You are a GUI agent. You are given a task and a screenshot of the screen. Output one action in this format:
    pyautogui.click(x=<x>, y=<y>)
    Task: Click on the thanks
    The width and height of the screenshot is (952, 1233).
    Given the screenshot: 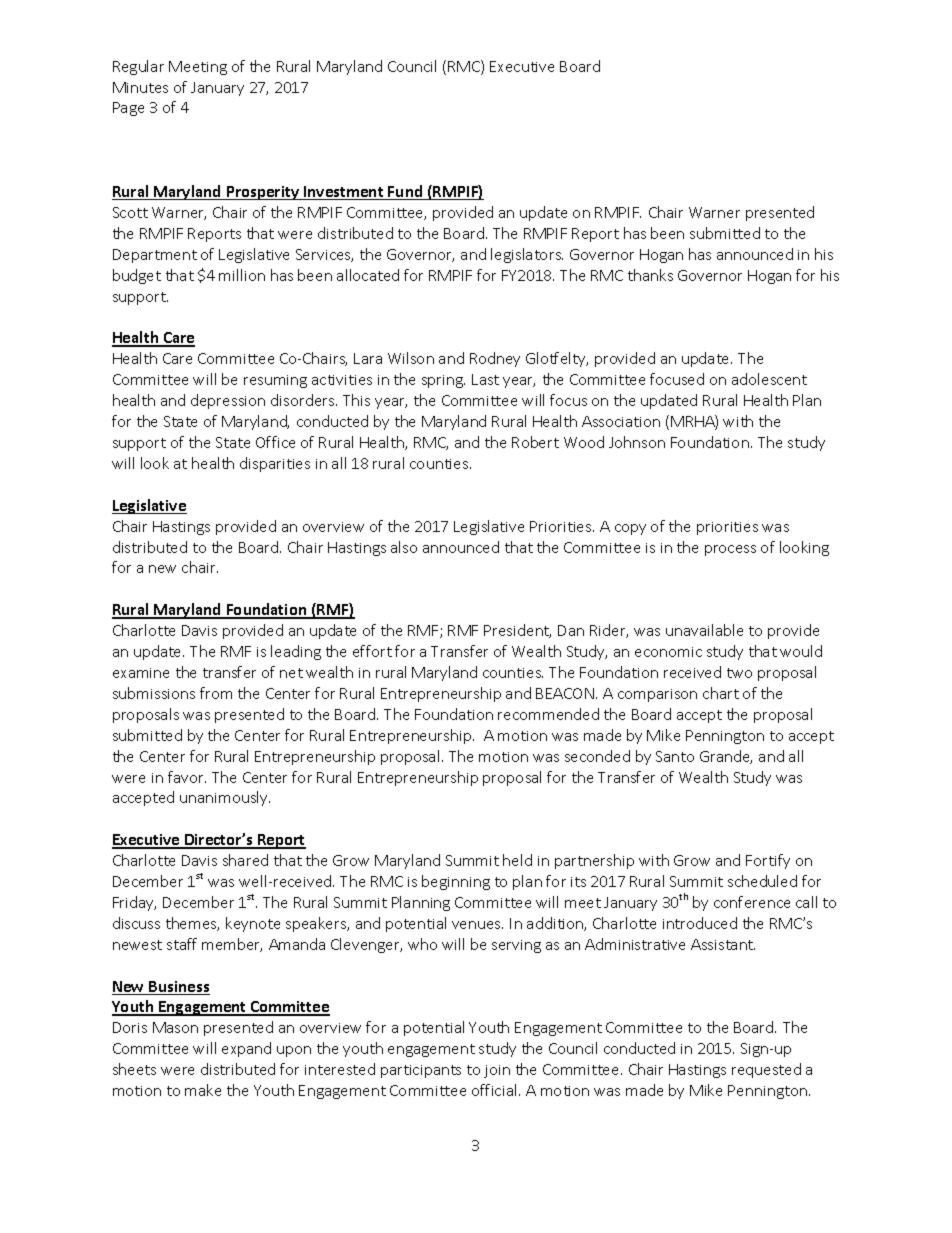 What is the action you would take?
    pyautogui.click(x=650, y=275)
